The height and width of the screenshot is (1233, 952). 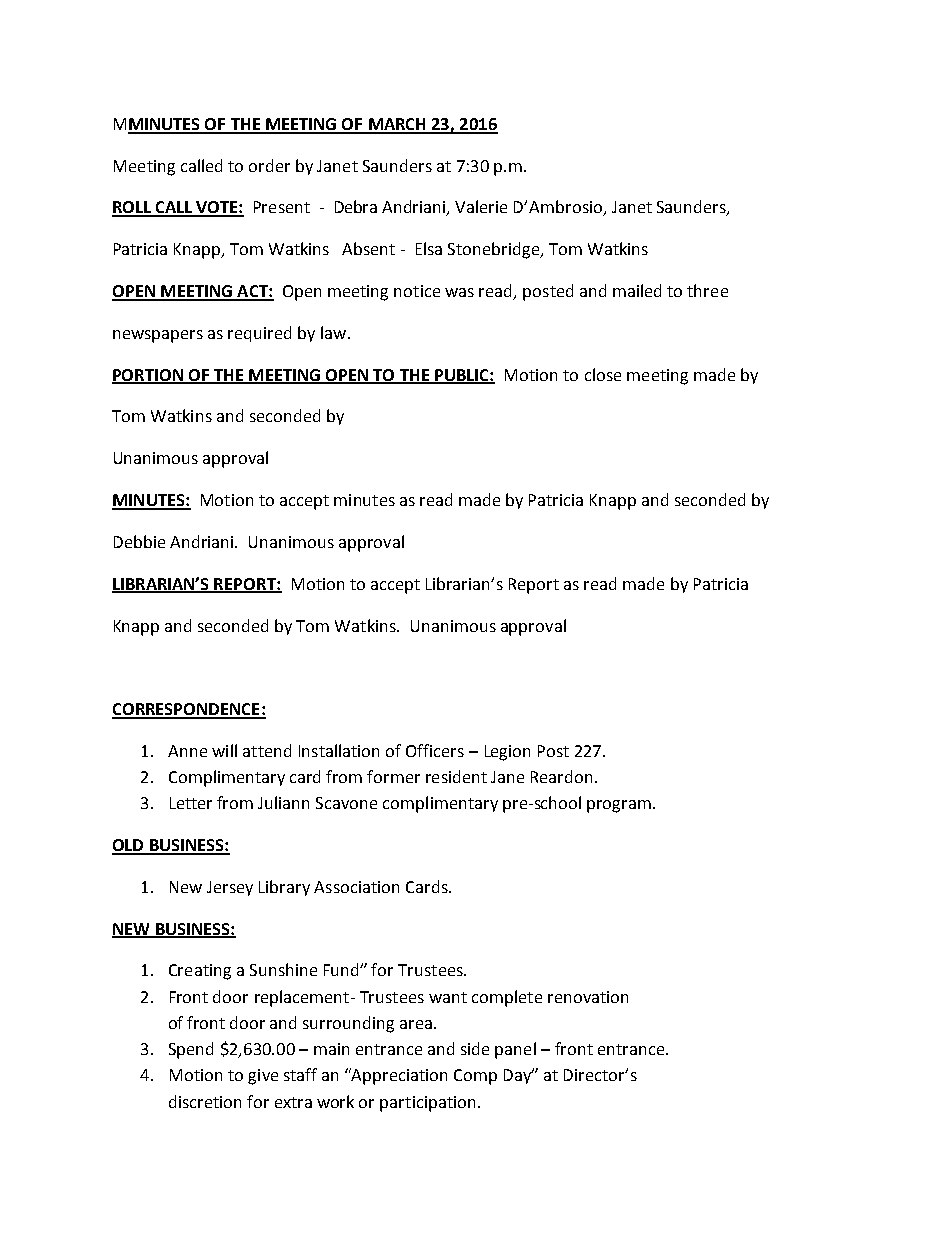 What do you see at coordinates (132, 208) in the screenshot?
I see `ROLL` at bounding box center [132, 208].
